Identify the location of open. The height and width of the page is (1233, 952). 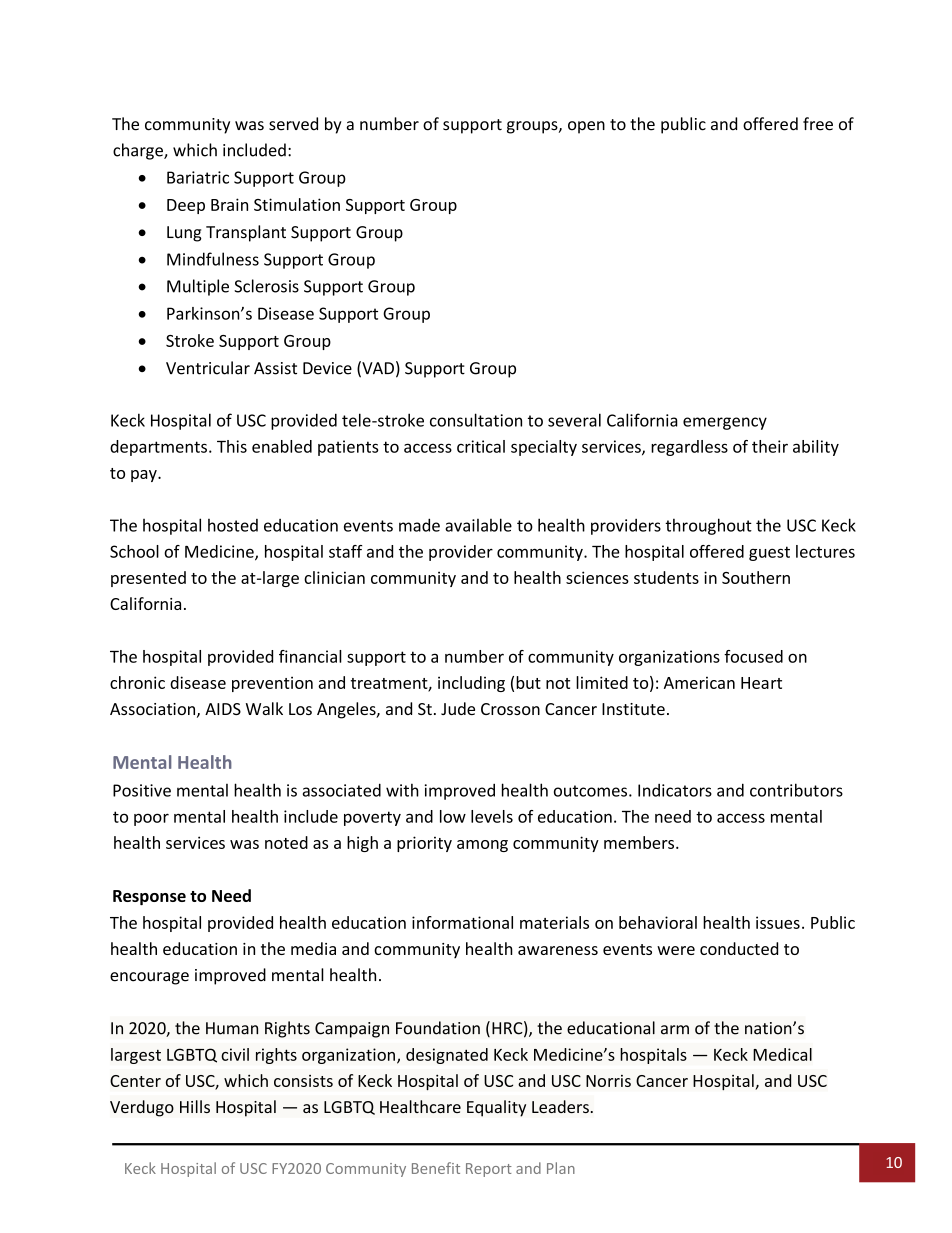
(586, 127).
